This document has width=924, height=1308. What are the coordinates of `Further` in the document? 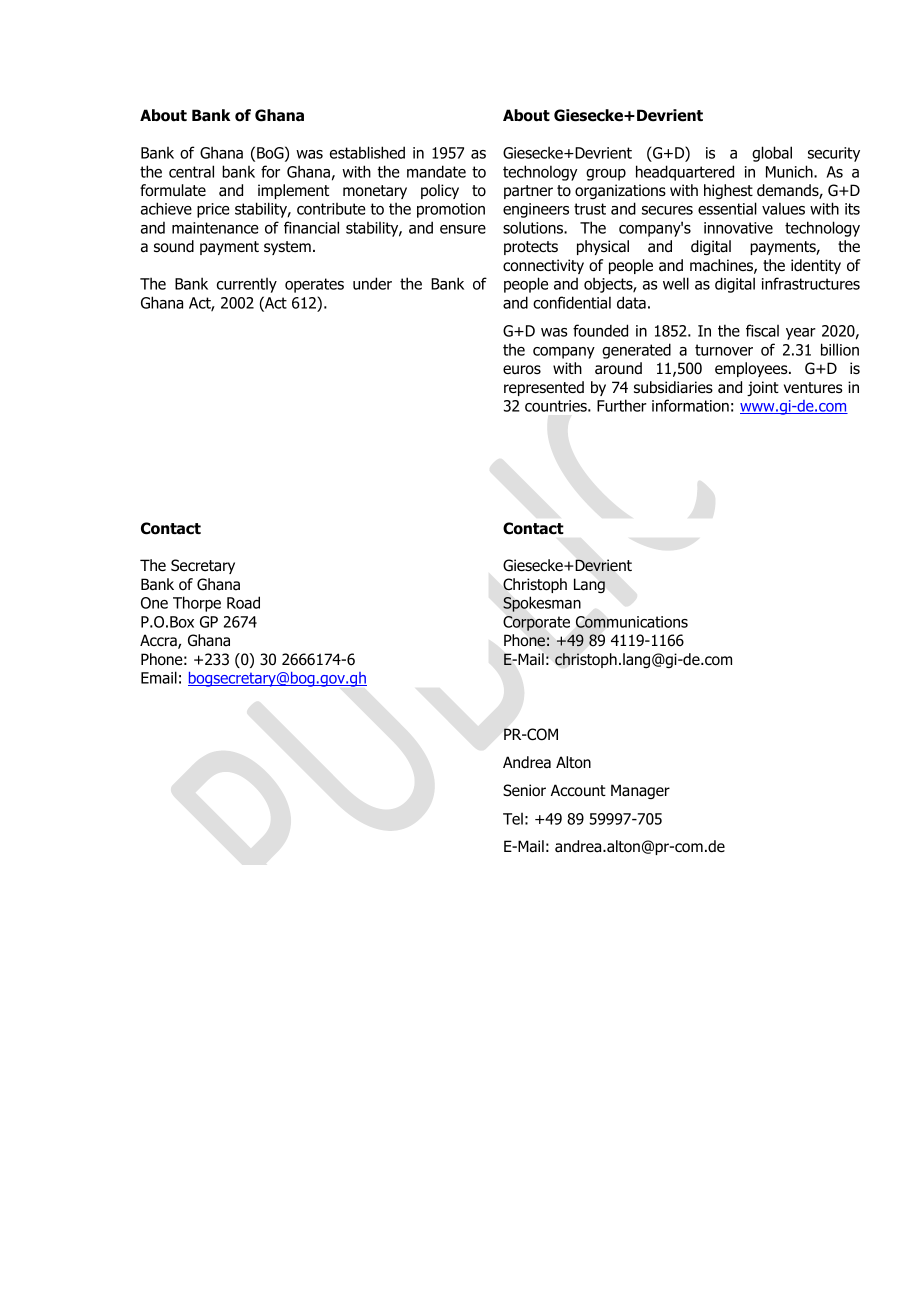 It's located at (622, 405).
